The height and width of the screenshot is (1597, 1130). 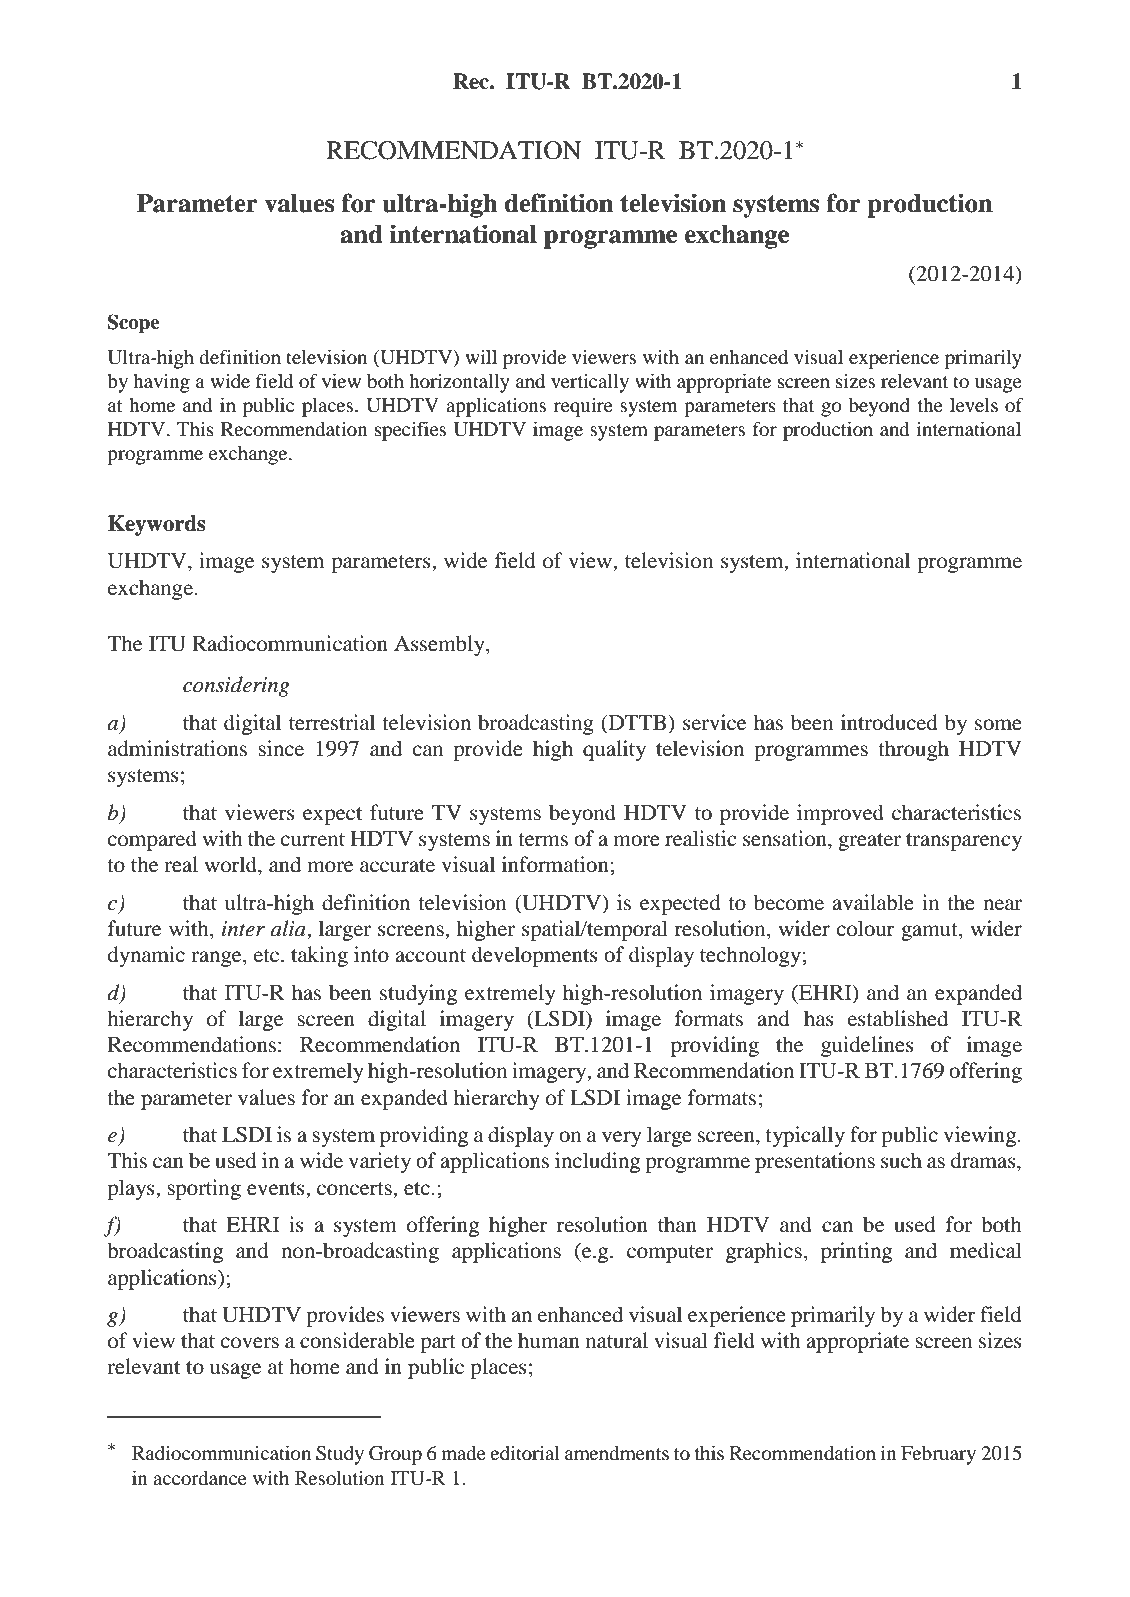 I want to click on available, so click(x=873, y=902).
